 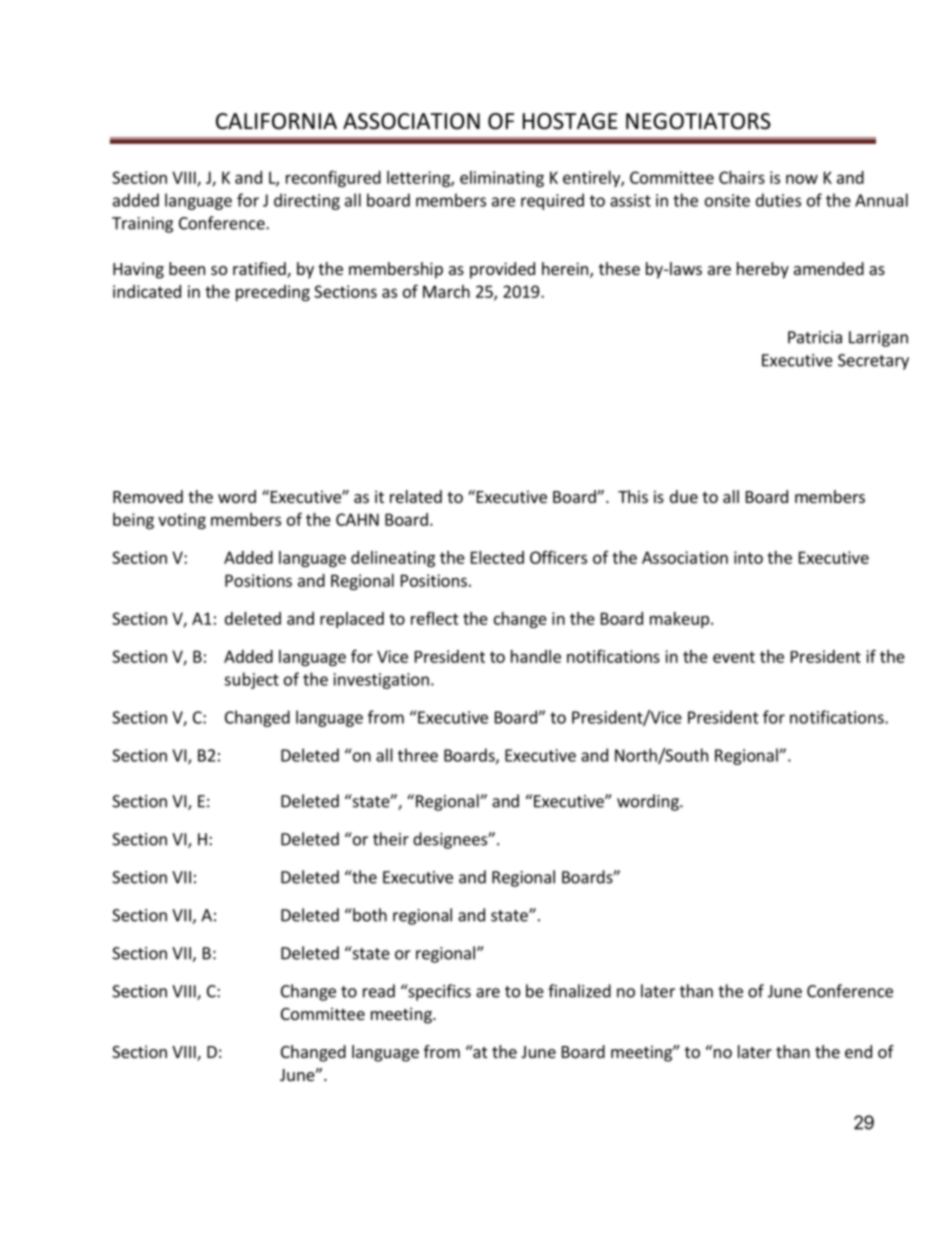 What do you see at coordinates (802, 179) in the image?
I see `now` at bounding box center [802, 179].
